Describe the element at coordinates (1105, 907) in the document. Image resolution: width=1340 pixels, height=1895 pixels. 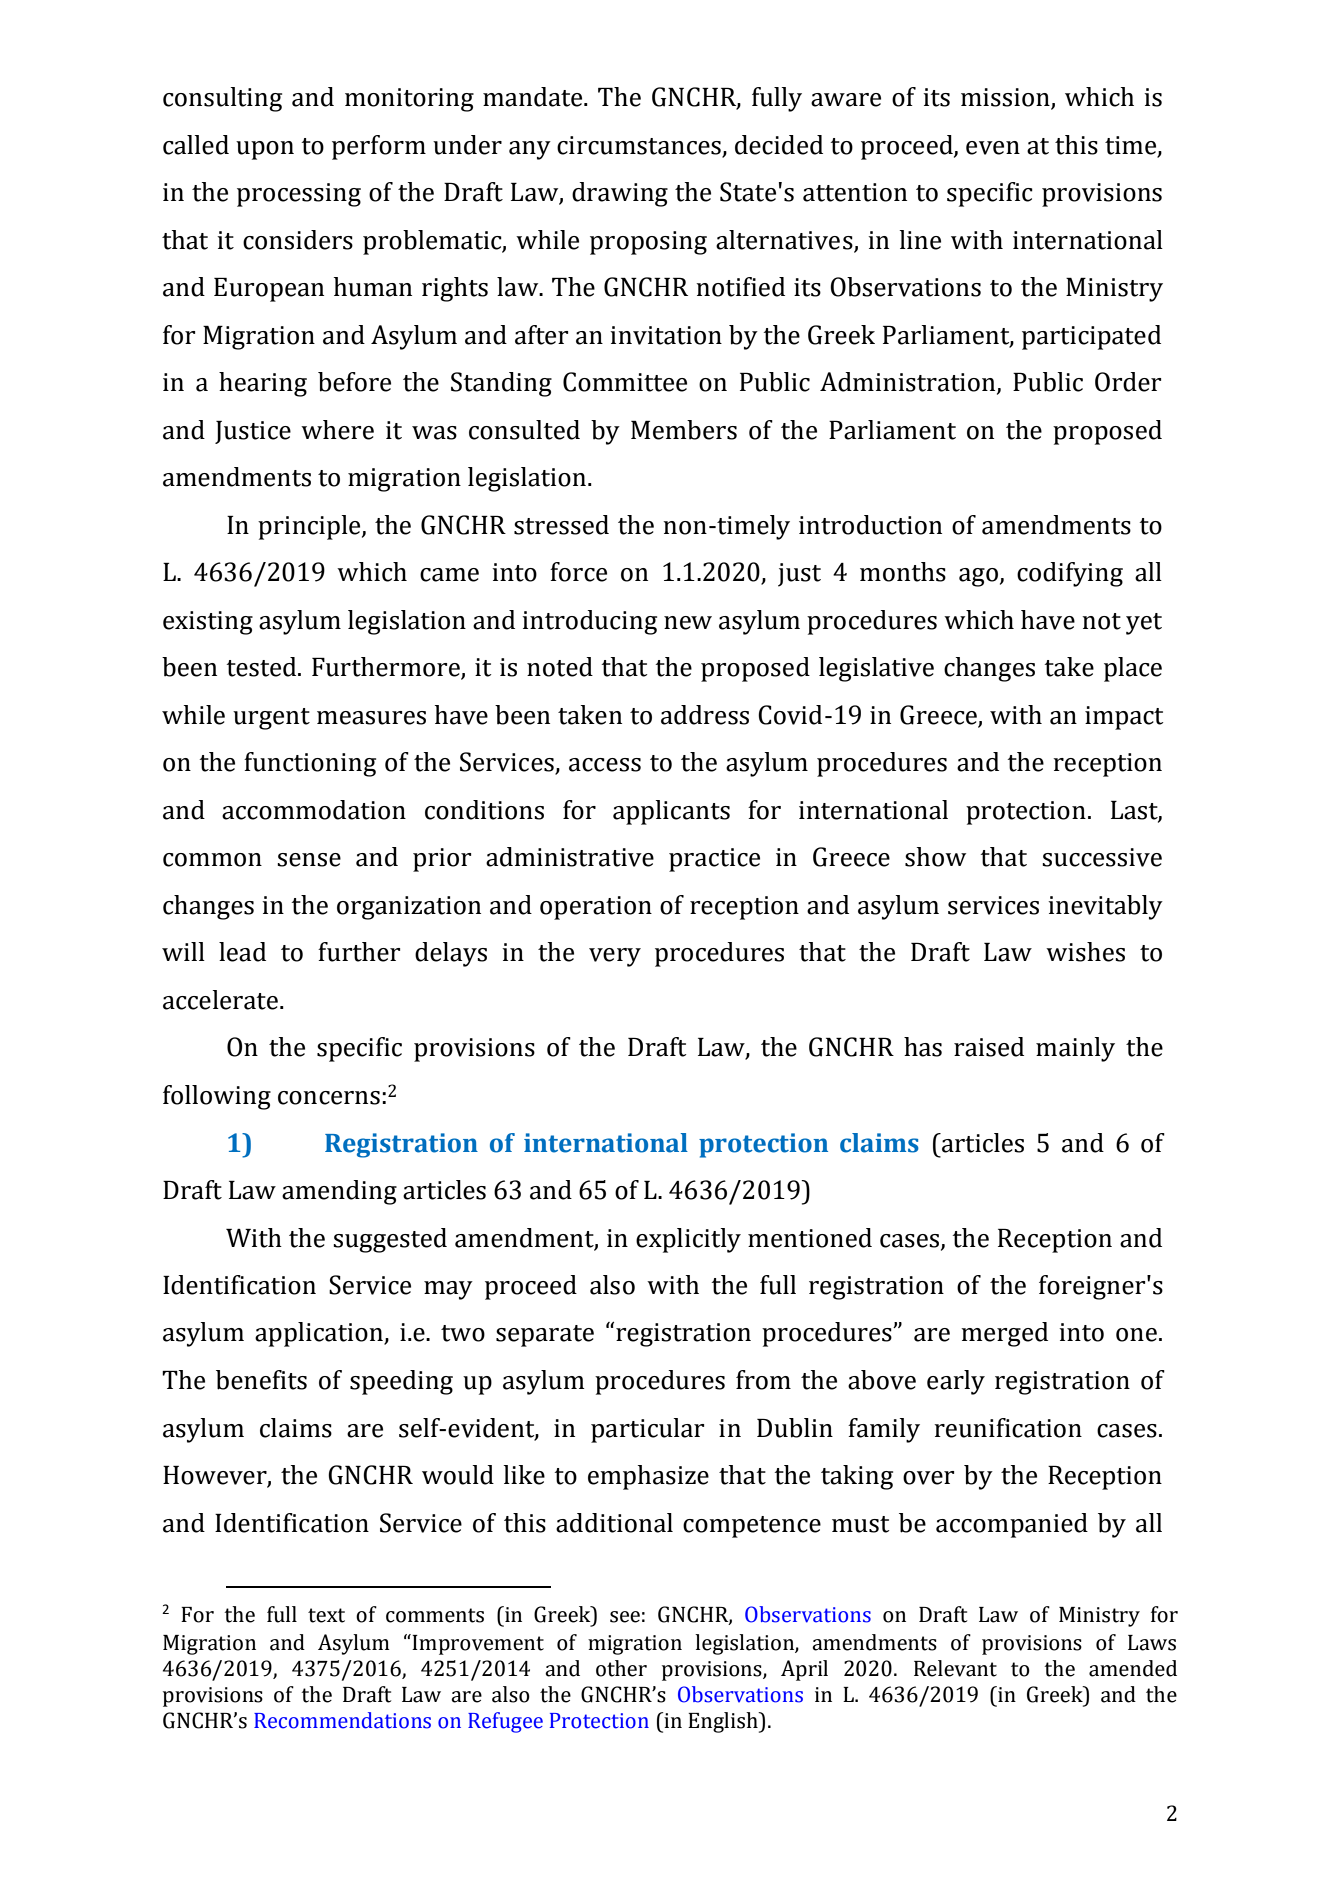
I see `inevitably` at that location.
